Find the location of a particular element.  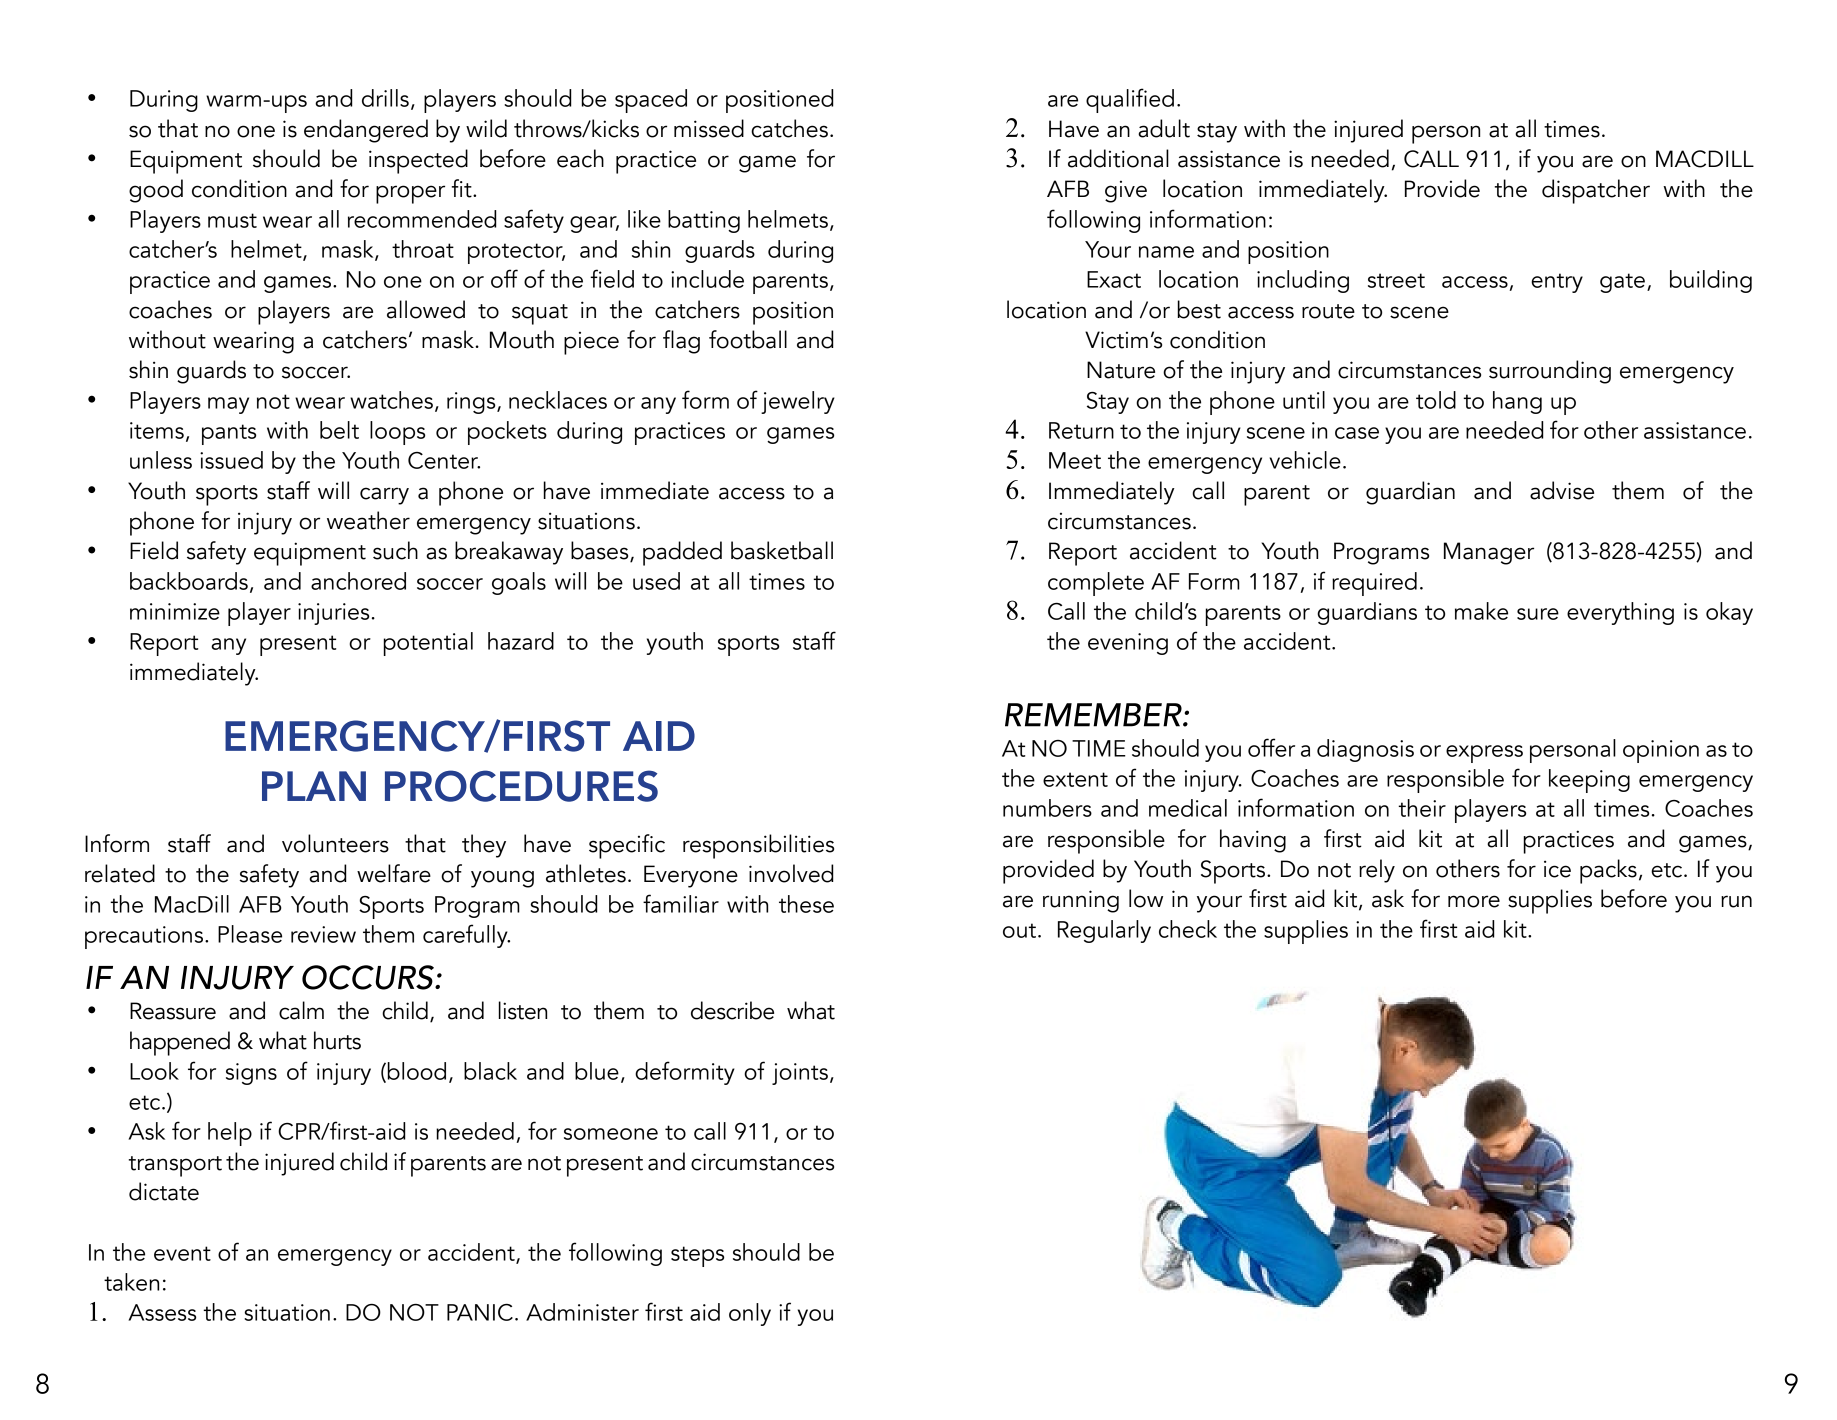

express is located at coordinates (1484, 754).
